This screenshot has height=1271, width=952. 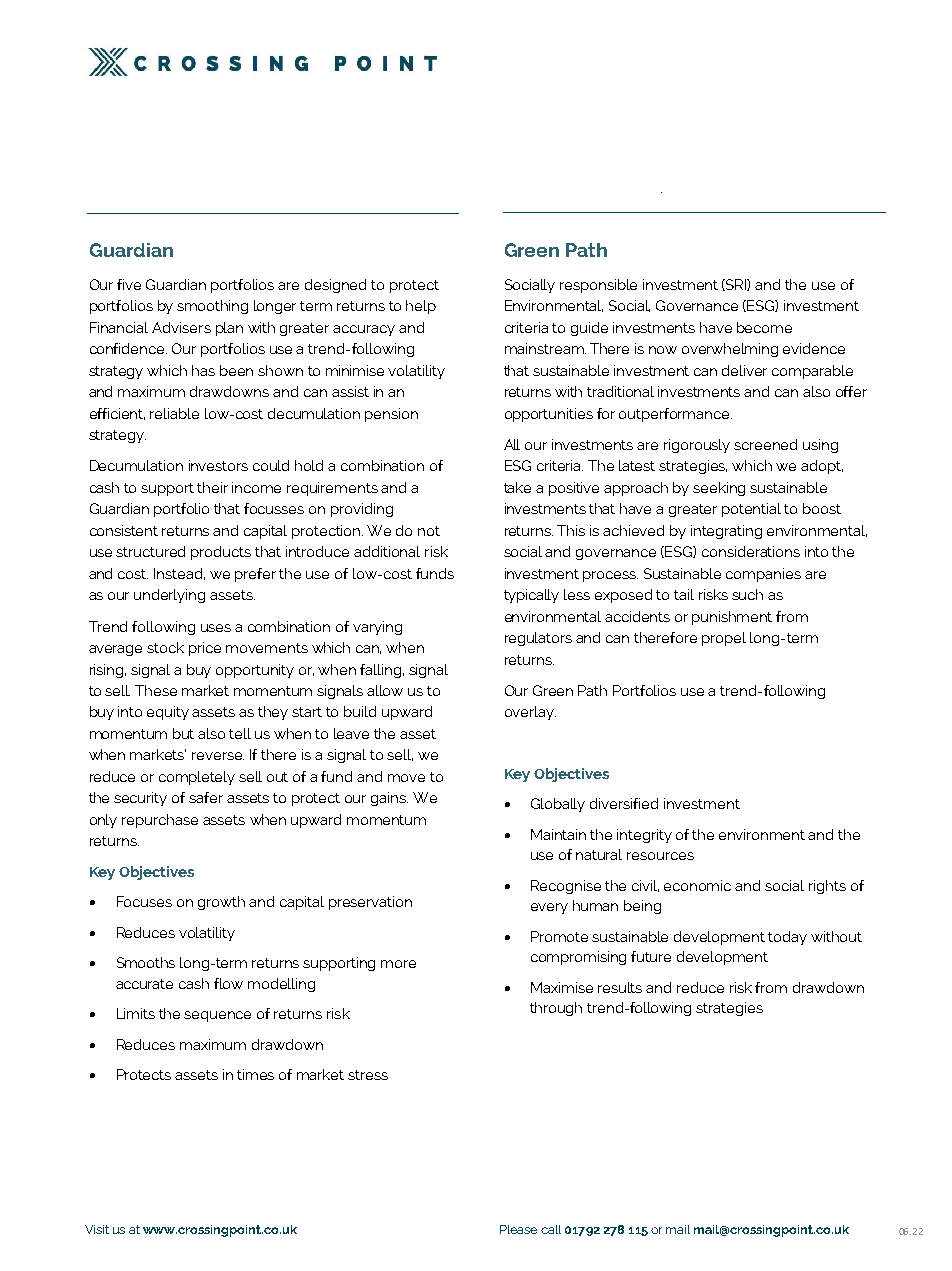 What do you see at coordinates (764, 327) in the screenshot?
I see `become` at bounding box center [764, 327].
